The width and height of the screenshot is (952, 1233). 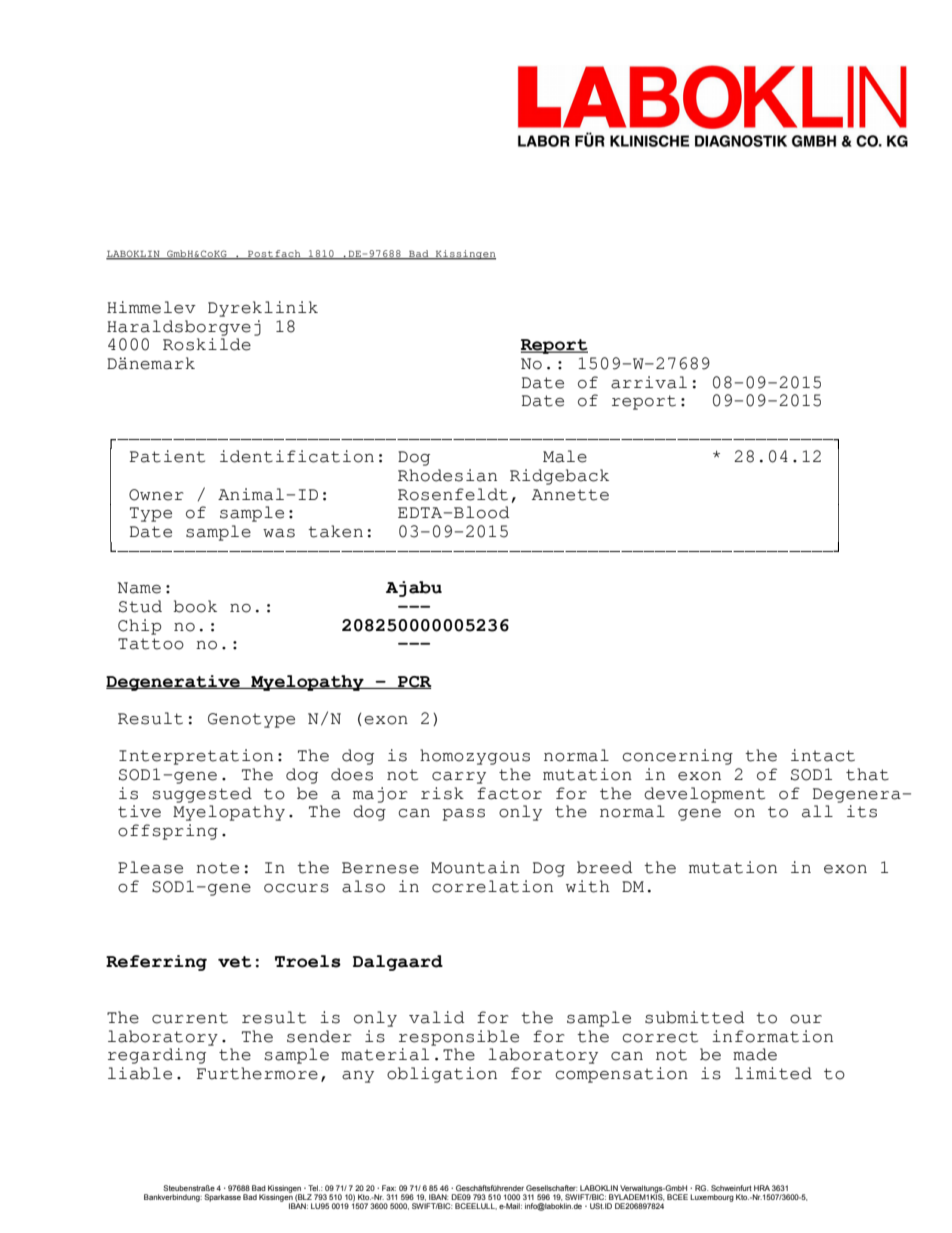 What do you see at coordinates (195, 606) in the screenshot?
I see `book` at bounding box center [195, 606].
